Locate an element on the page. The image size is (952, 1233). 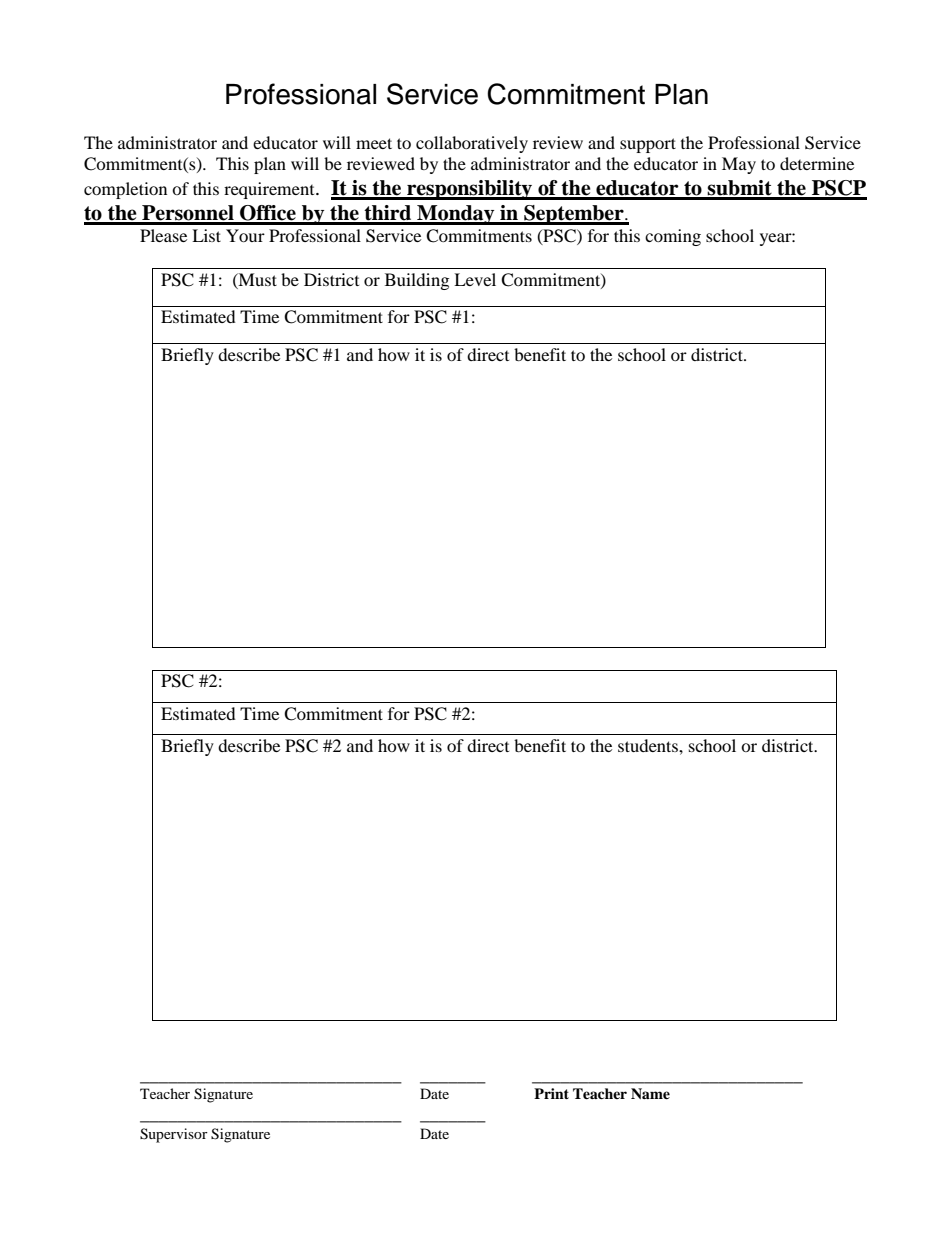
requirement is located at coordinates (270, 190).
